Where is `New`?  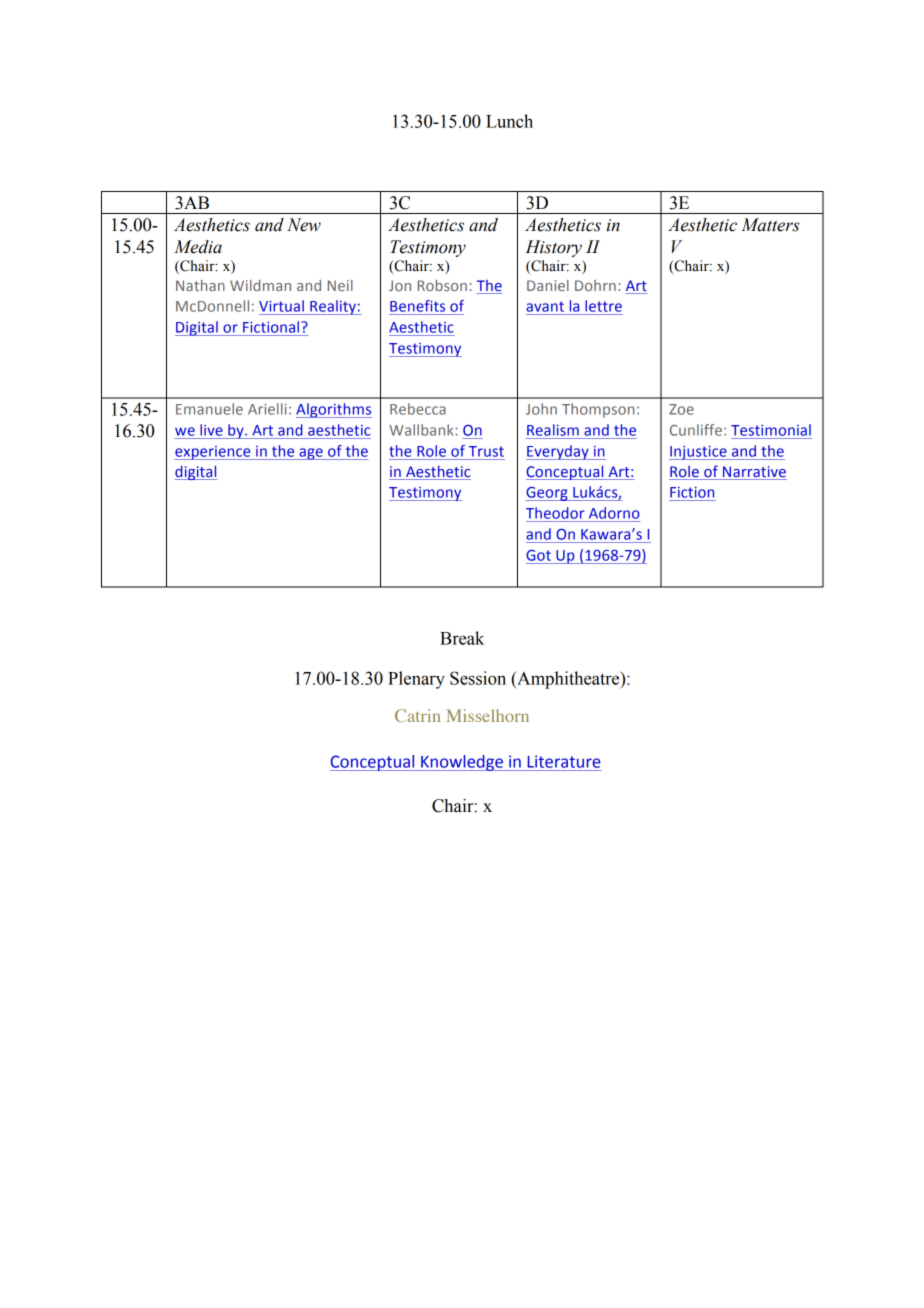 New is located at coordinates (304, 225).
